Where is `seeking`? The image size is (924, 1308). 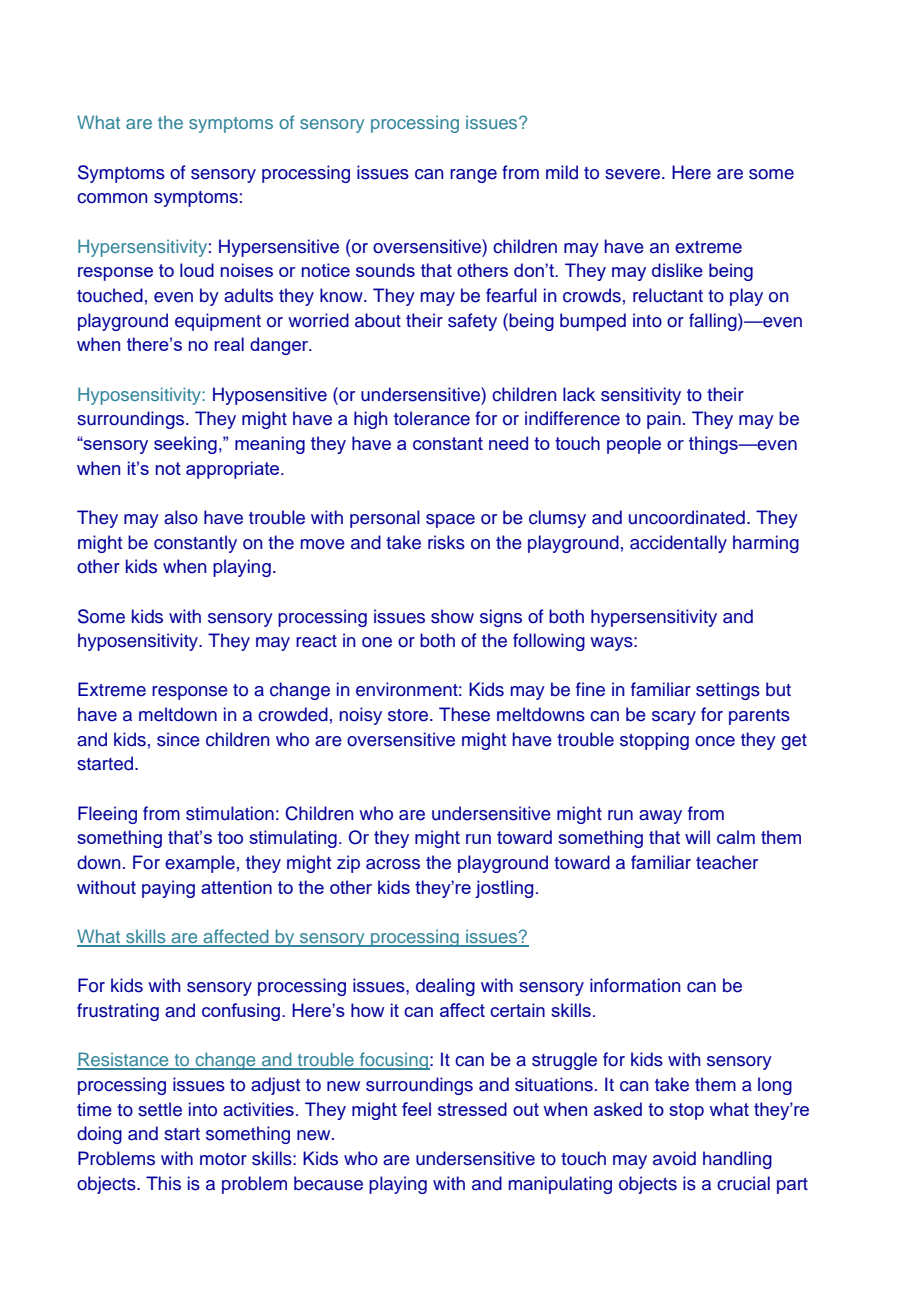 seeking is located at coordinates (185, 445).
